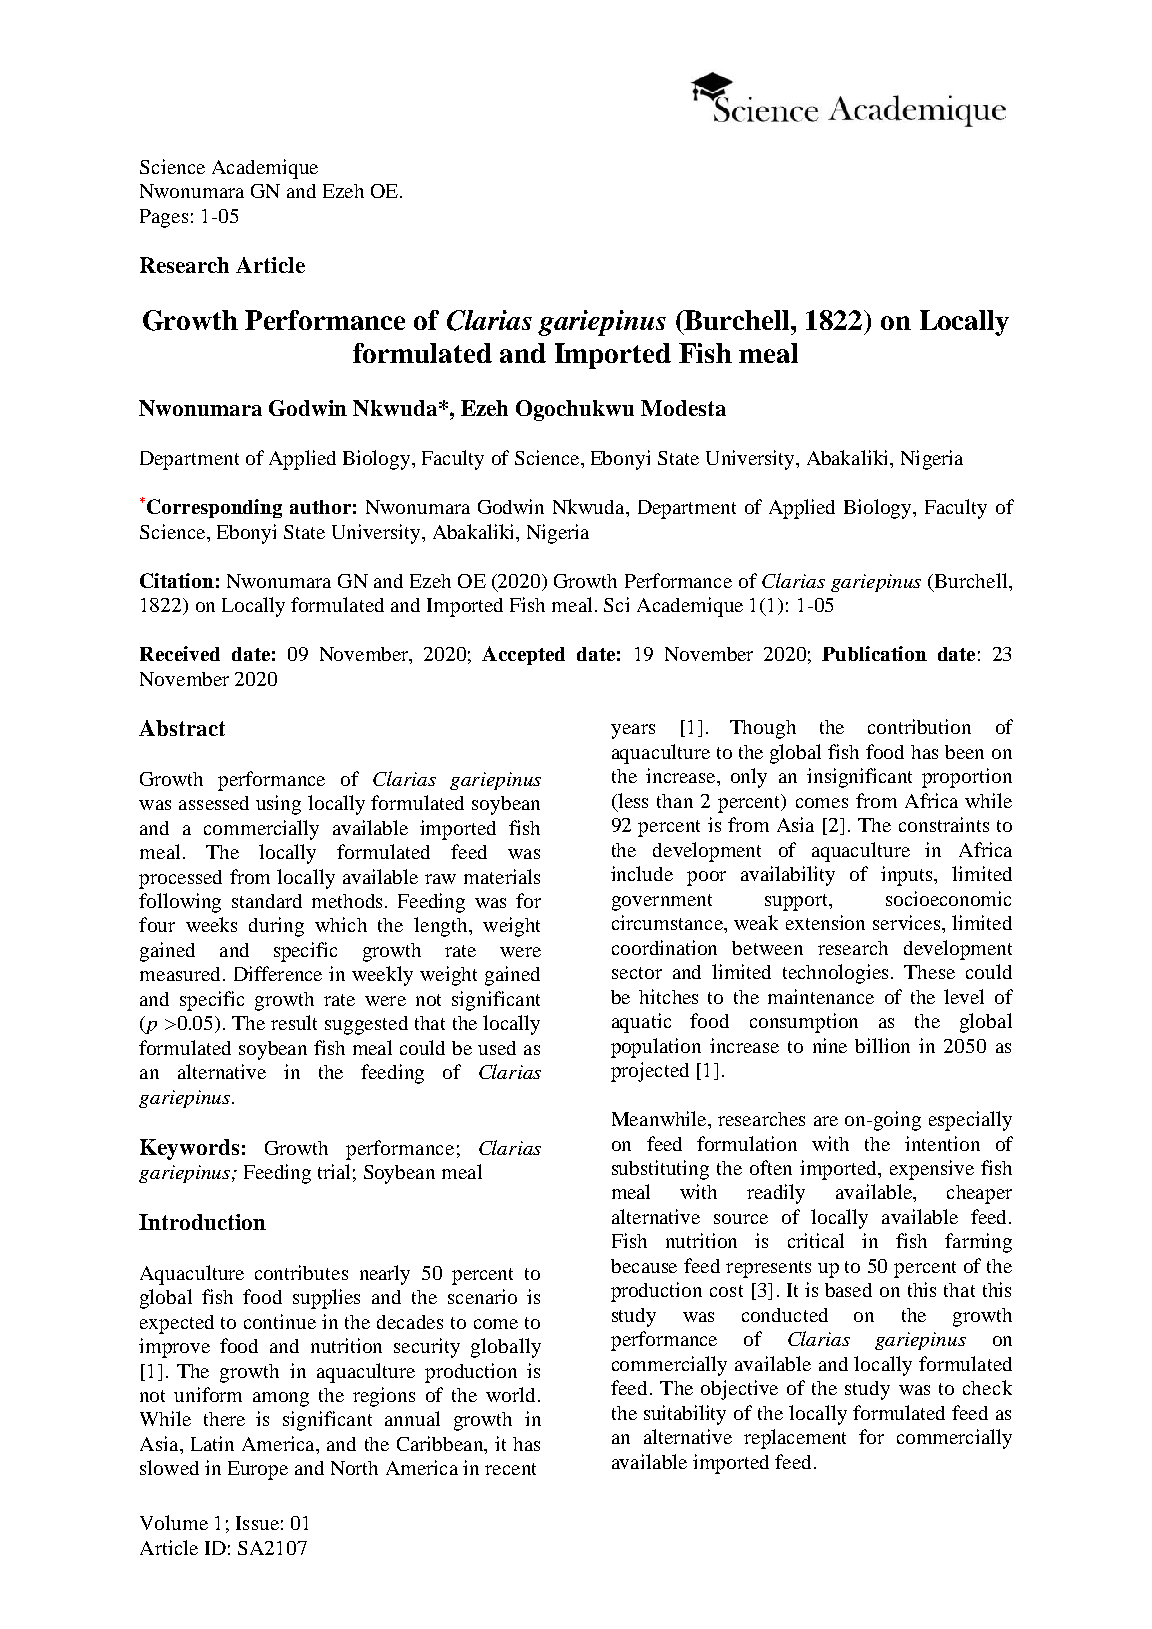  I want to click on Pages, so click(164, 218).
